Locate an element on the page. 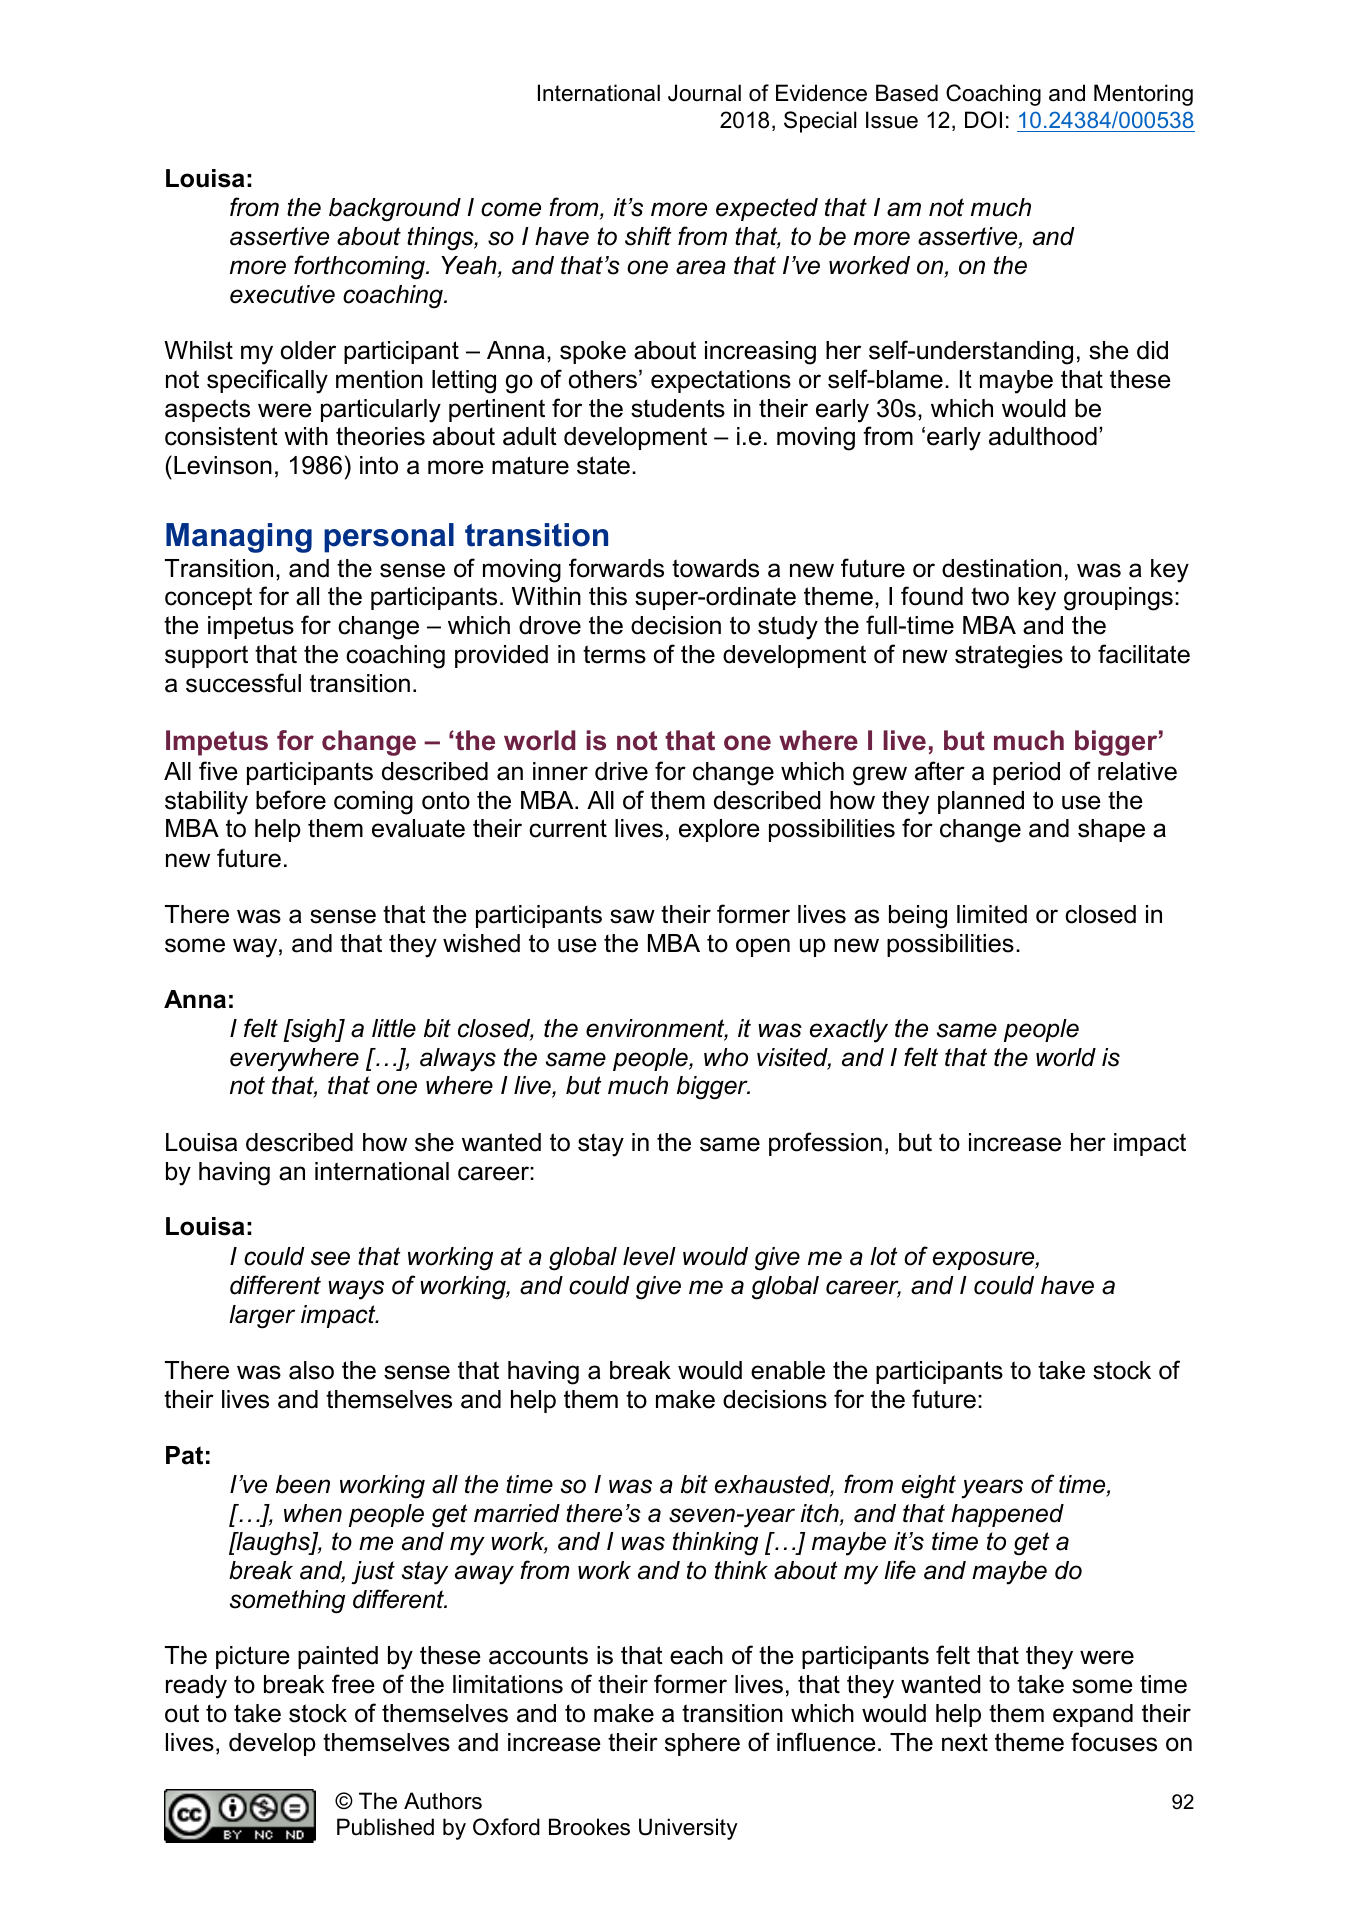  Published is located at coordinates (385, 1827).
